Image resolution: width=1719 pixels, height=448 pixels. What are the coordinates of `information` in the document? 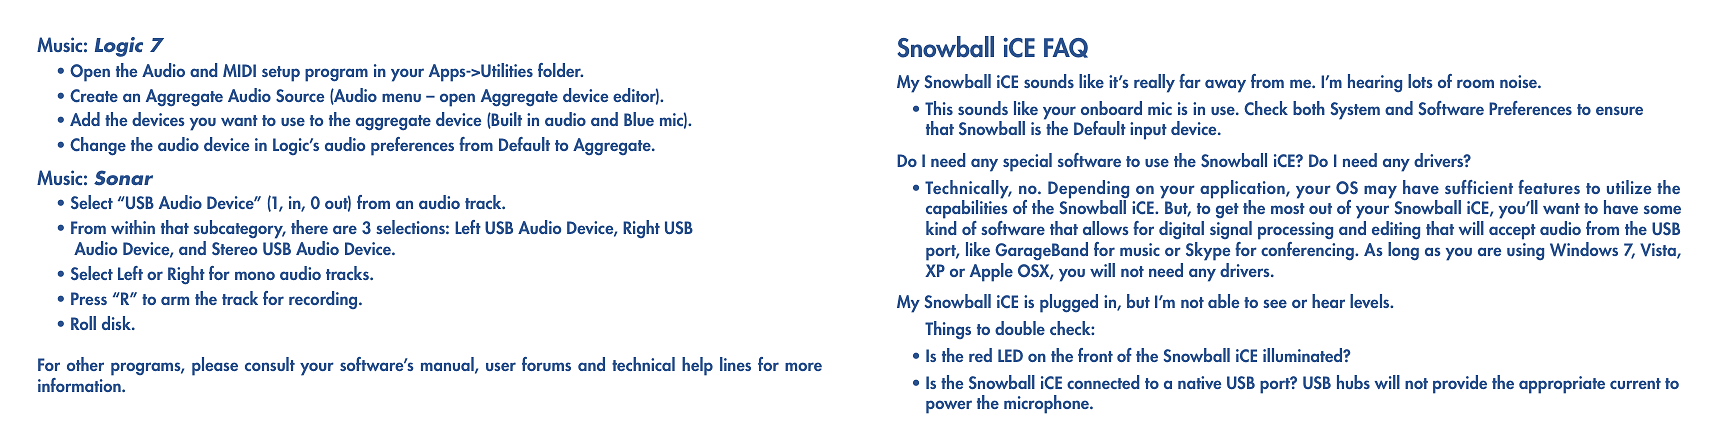 It's located at (80, 385).
